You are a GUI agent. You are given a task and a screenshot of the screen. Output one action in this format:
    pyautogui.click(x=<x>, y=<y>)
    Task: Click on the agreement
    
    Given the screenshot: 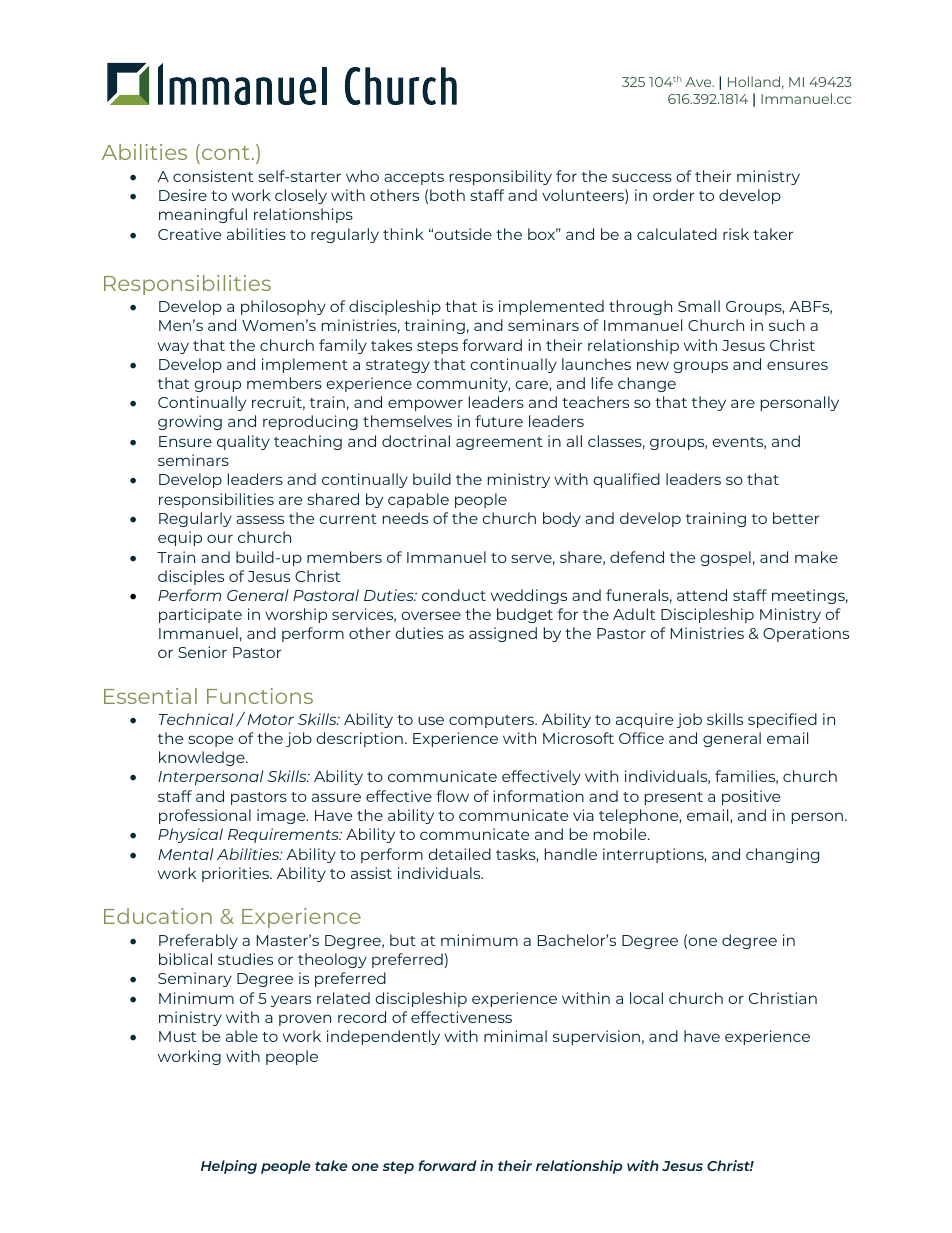 What is the action you would take?
    pyautogui.click(x=499, y=443)
